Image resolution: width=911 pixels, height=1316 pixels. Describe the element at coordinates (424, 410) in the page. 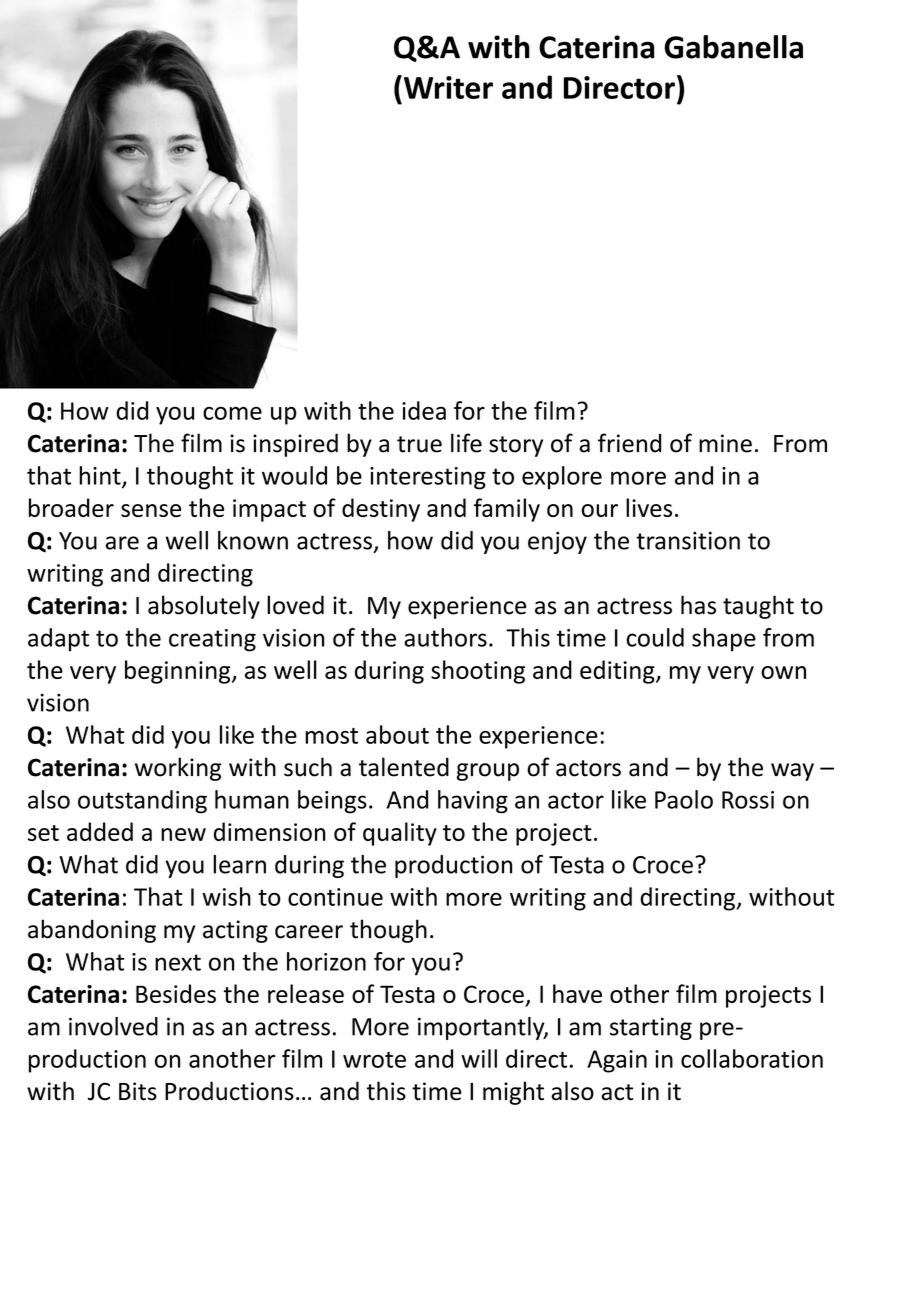

I see `idea` at that location.
